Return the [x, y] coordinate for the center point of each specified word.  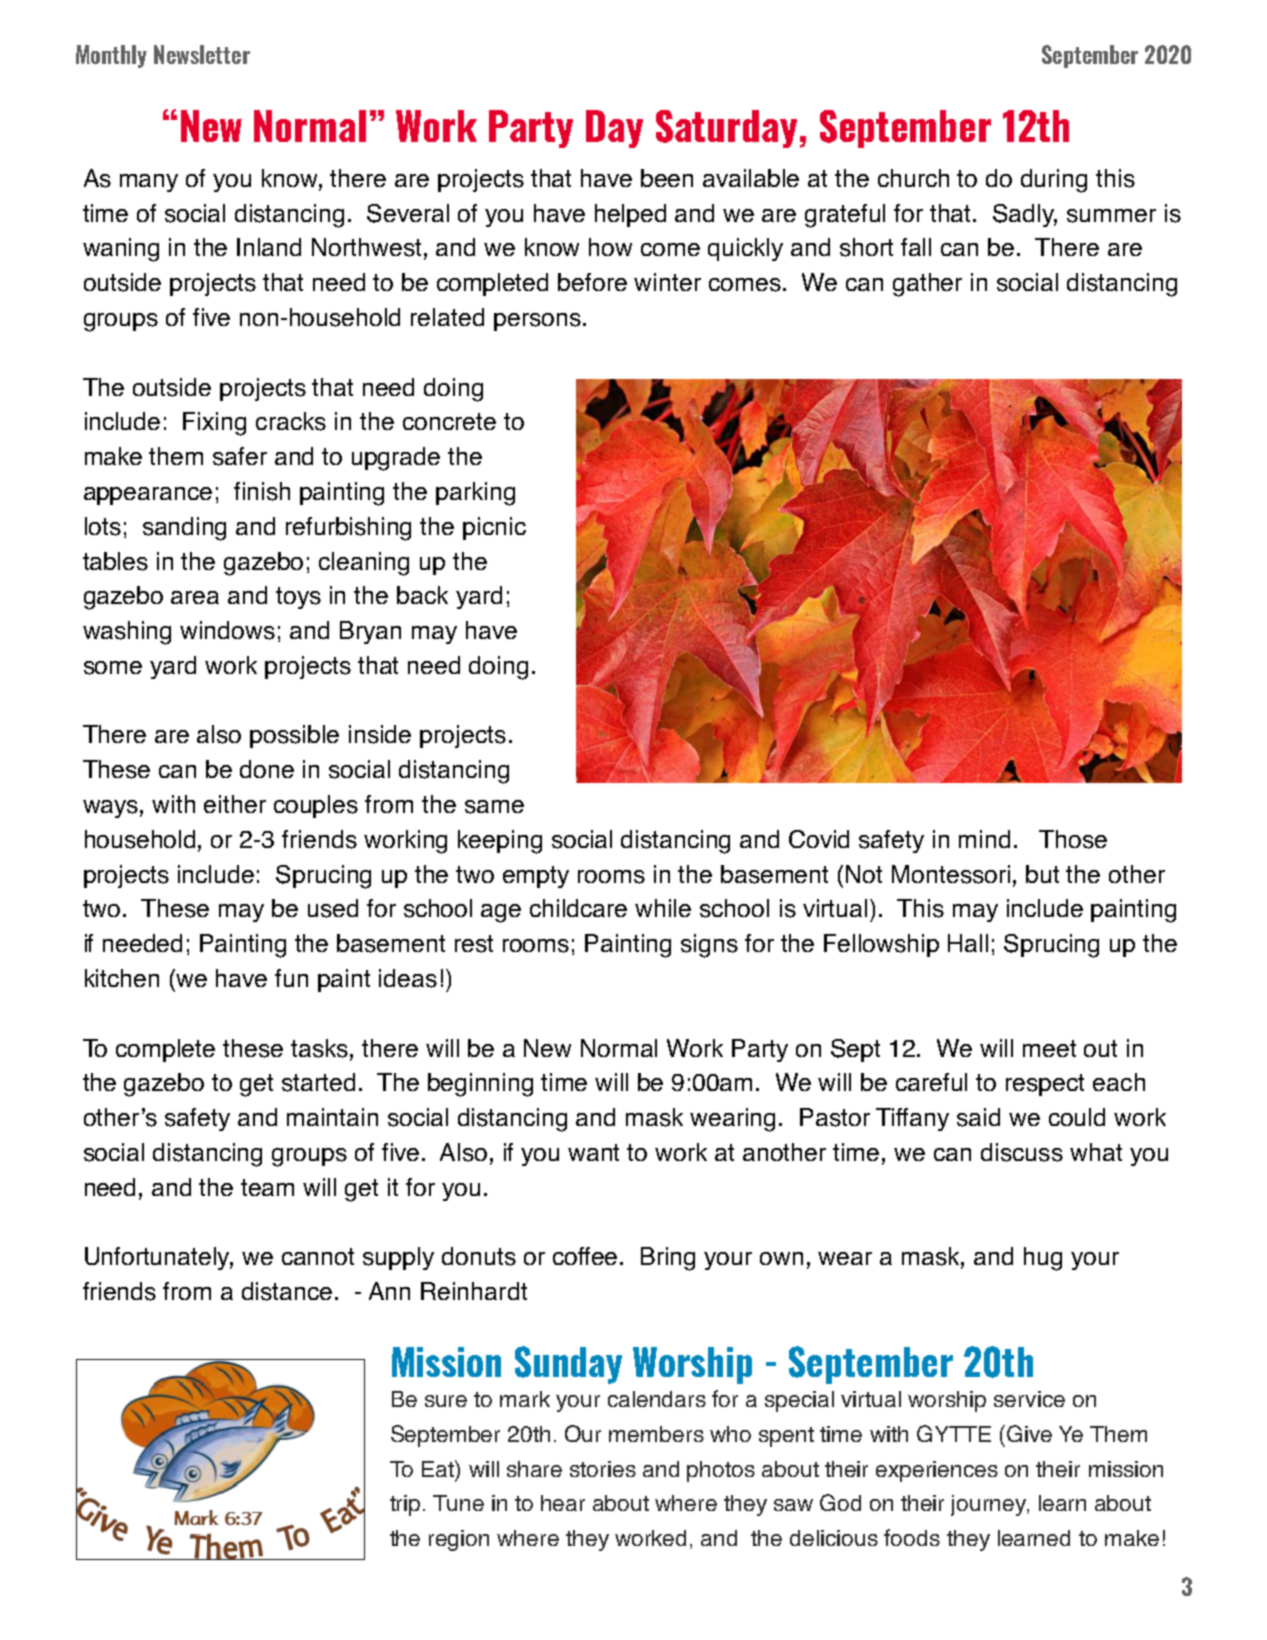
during [1054, 181]
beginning [480, 1085]
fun [291, 978]
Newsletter [202, 54]
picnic [494, 528]
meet [1049, 1048]
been [667, 178]
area [195, 597]
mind [984, 839]
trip [405, 1505]
